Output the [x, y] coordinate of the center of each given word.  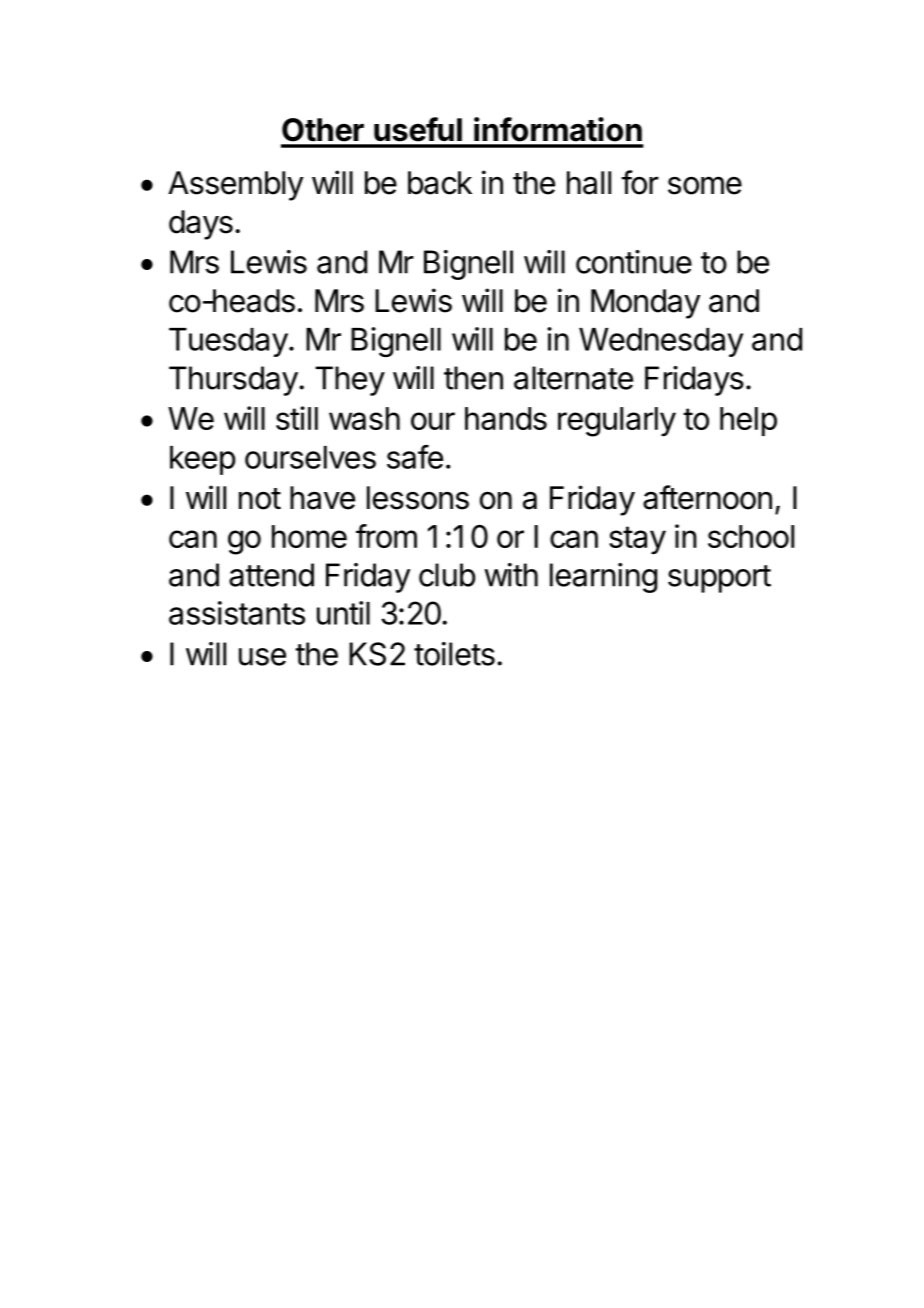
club [447, 575]
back [440, 183]
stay [637, 540]
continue [634, 262]
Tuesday [228, 342]
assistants [237, 613]
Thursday [233, 381]
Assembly [236, 186]
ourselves [310, 457]
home [309, 536]
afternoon [707, 497]
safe [415, 457]
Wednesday [661, 342]
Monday [646, 304]
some [705, 185]
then [473, 378]
